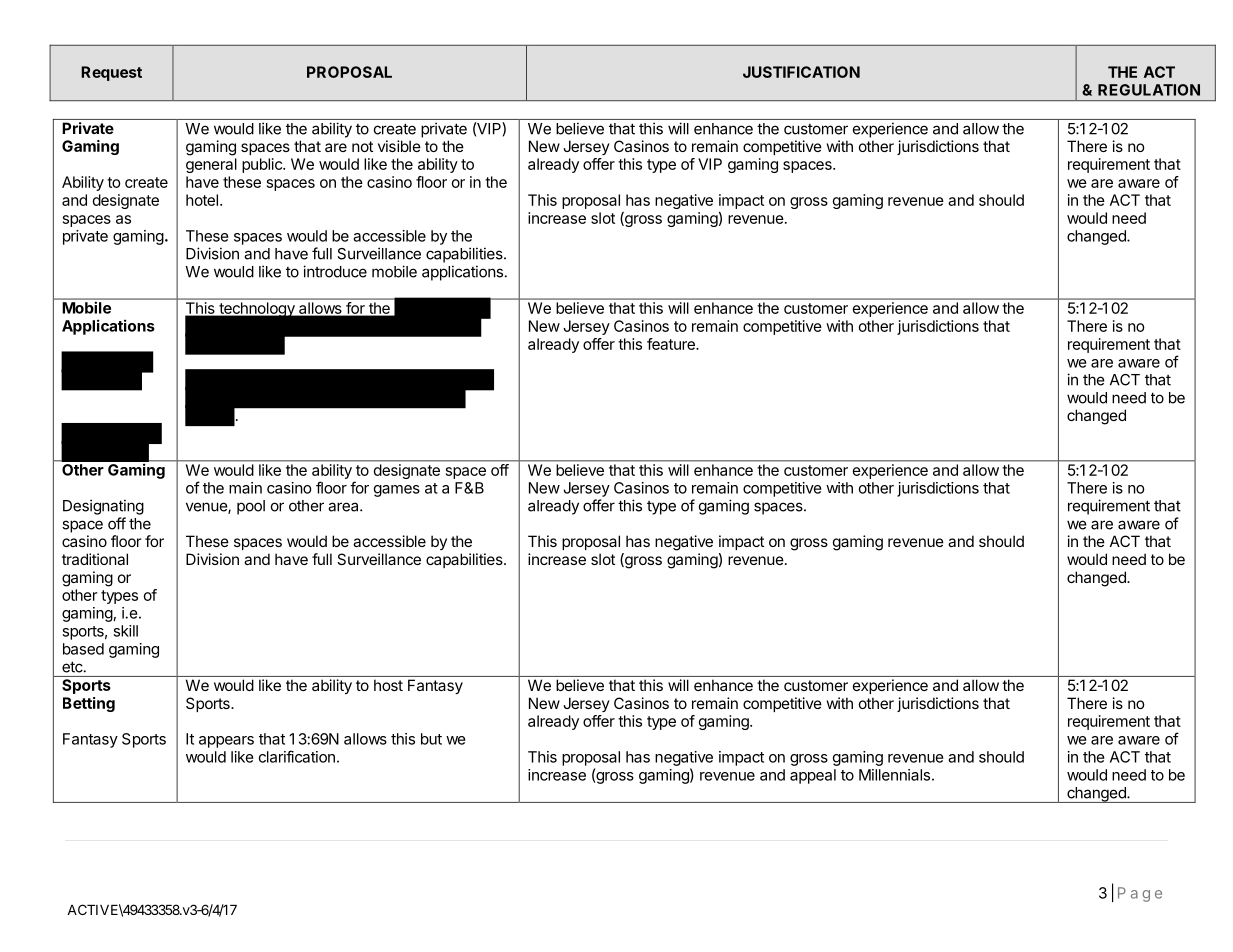 Image resolution: width=1233 pixels, height=952 pixels. Describe the element at coordinates (801, 72) in the document. I see `JUSTIFICATION` at that location.
